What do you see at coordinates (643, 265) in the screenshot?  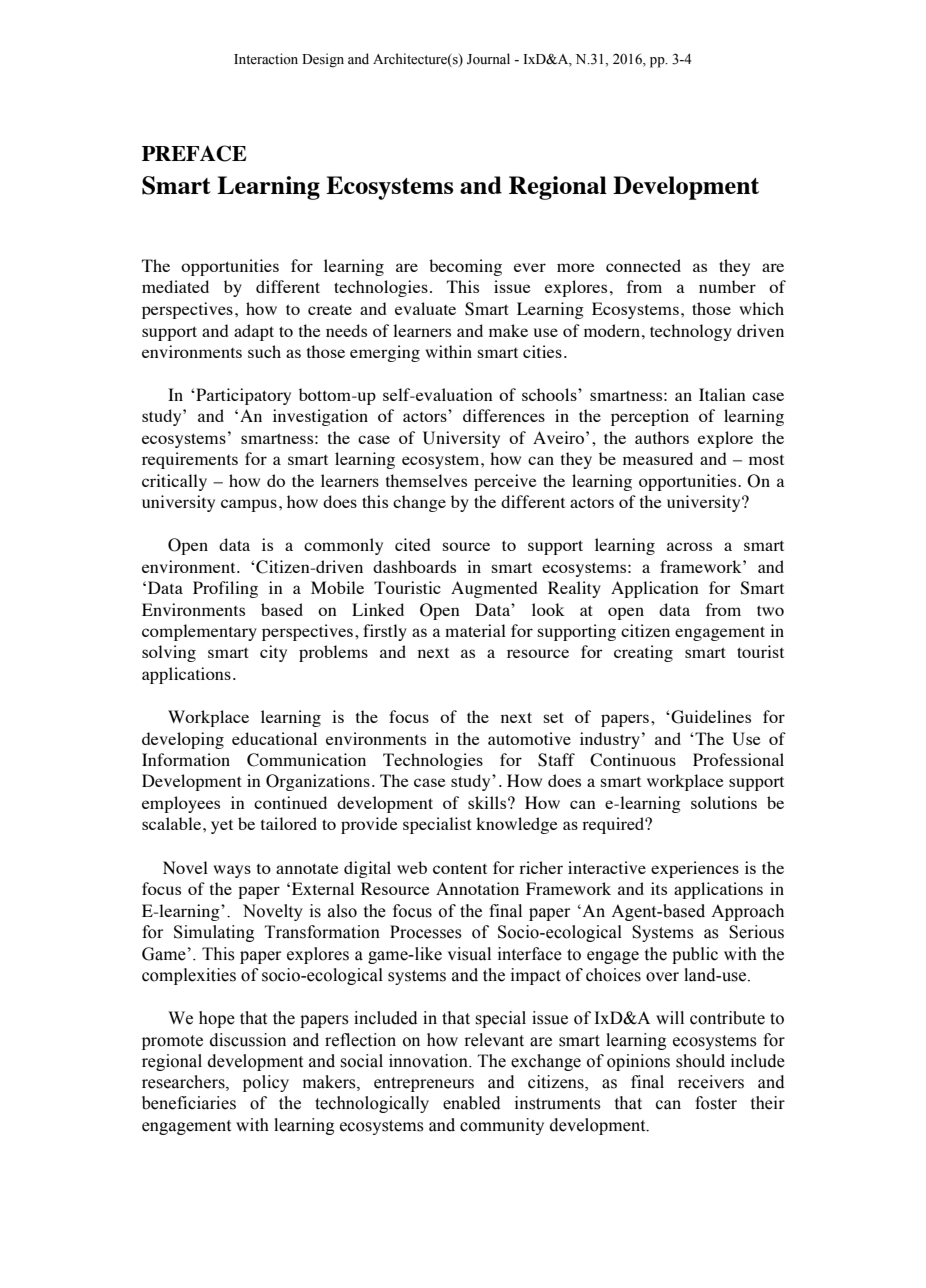 I see `connected` at bounding box center [643, 265].
